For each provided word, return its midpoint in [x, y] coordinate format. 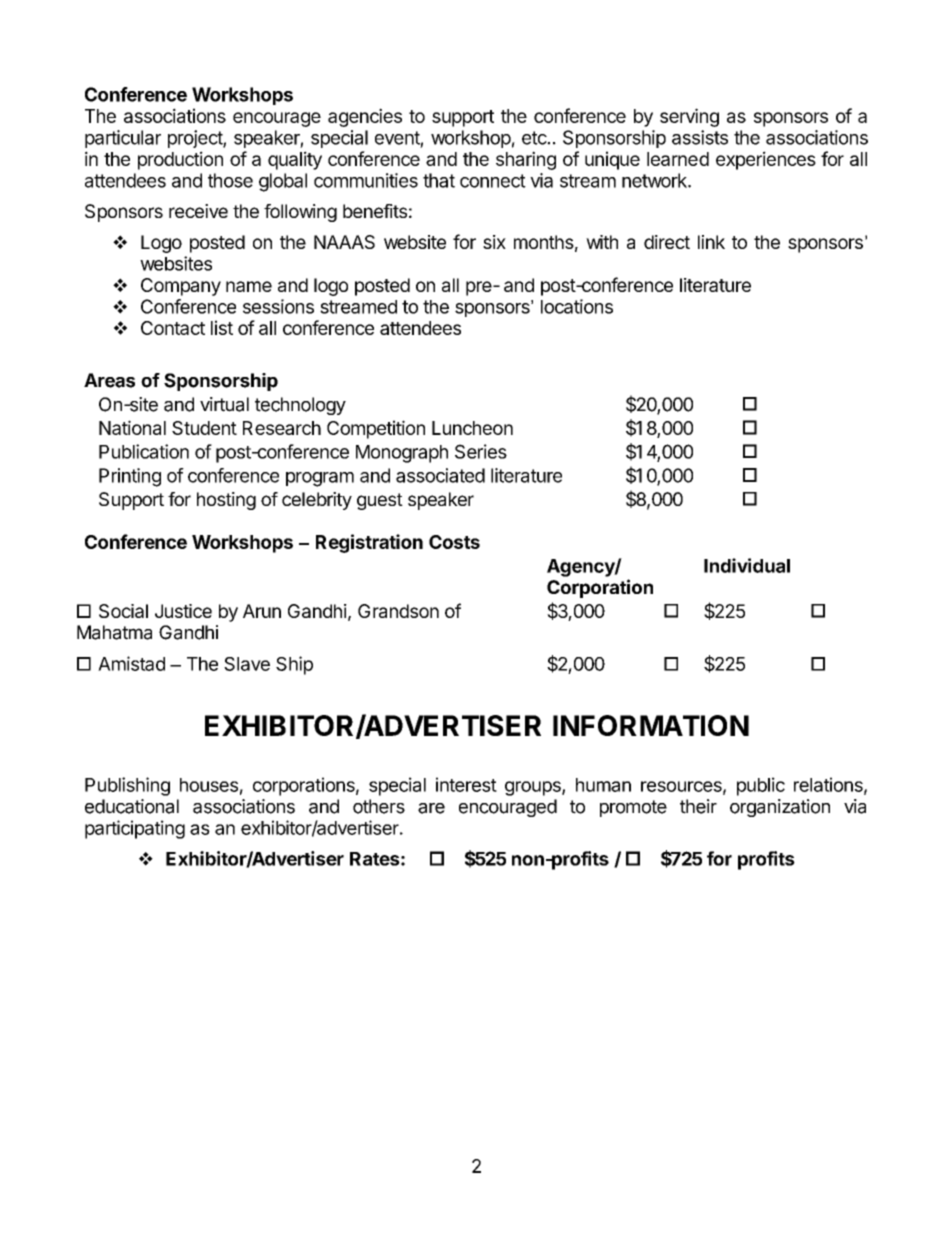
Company [181, 287]
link [711, 242]
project [196, 139]
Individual [747, 565]
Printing [130, 477]
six [494, 242]
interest [466, 784]
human [603, 785]
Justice [183, 611]
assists [700, 137]
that [439, 180]
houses [209, 785]
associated [440, 475]
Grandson [398, 611]
